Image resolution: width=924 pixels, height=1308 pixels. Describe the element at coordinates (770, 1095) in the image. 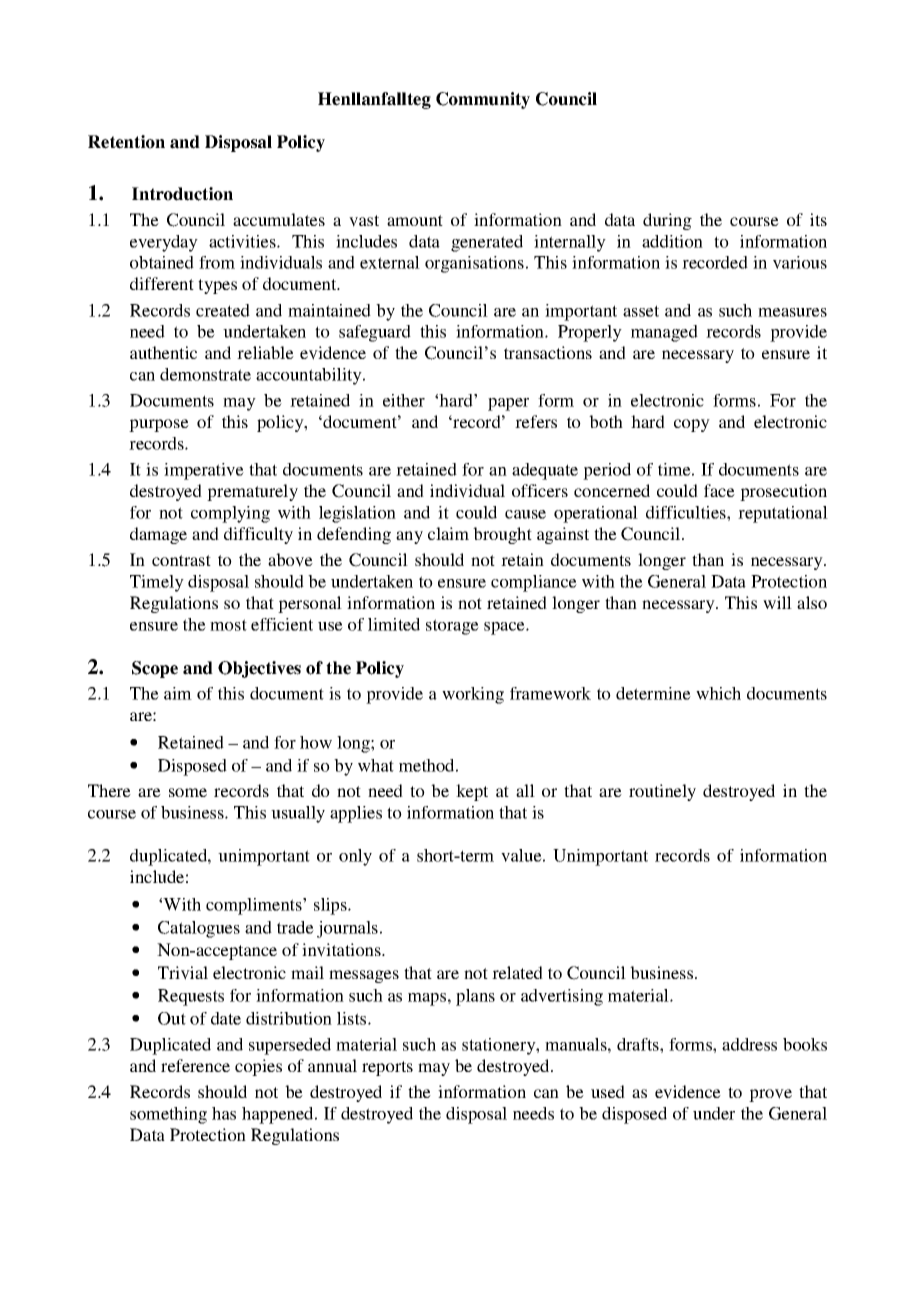

I see `prove` at that location.
